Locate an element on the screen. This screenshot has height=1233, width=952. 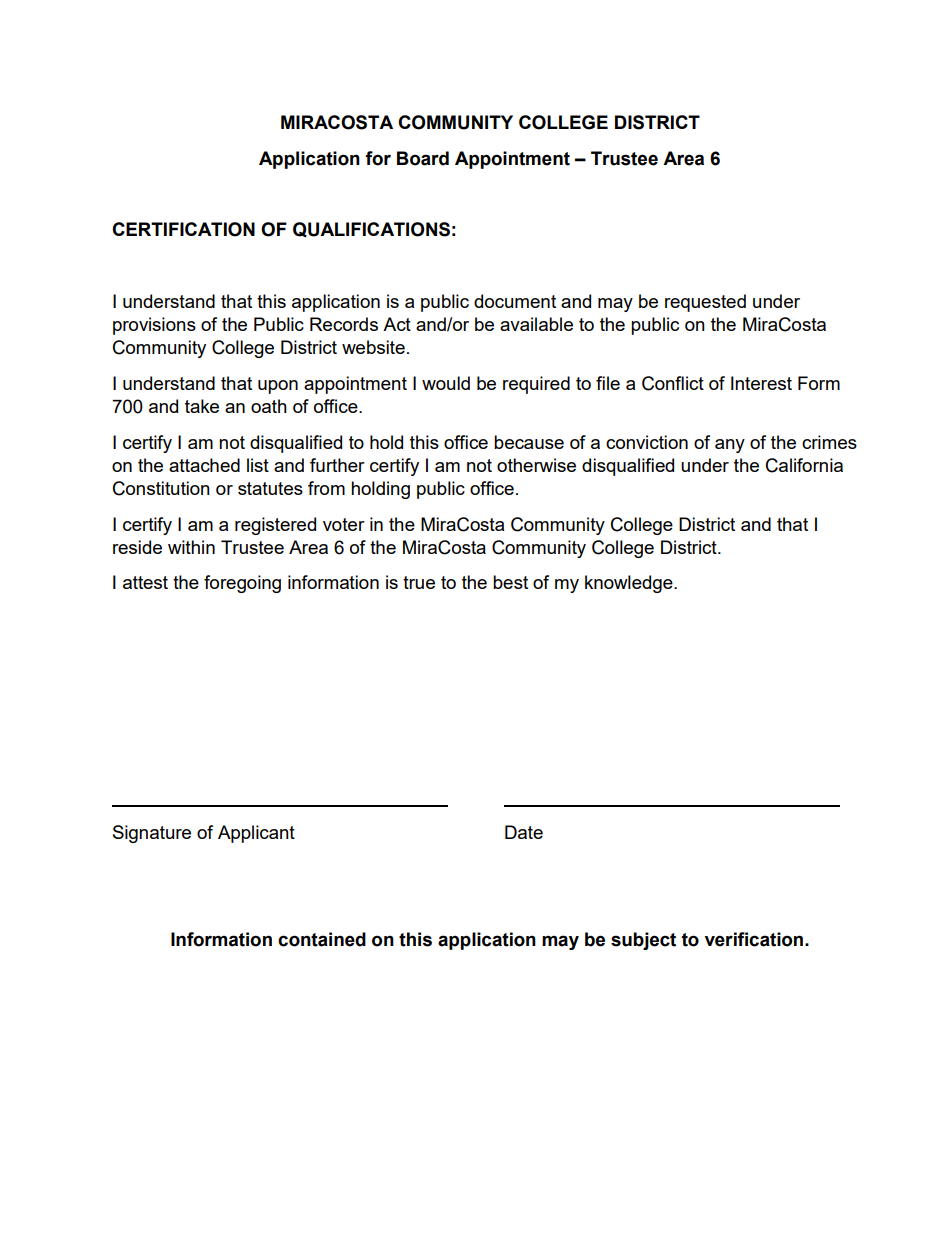
contained is located at coordinates (322, 939).
